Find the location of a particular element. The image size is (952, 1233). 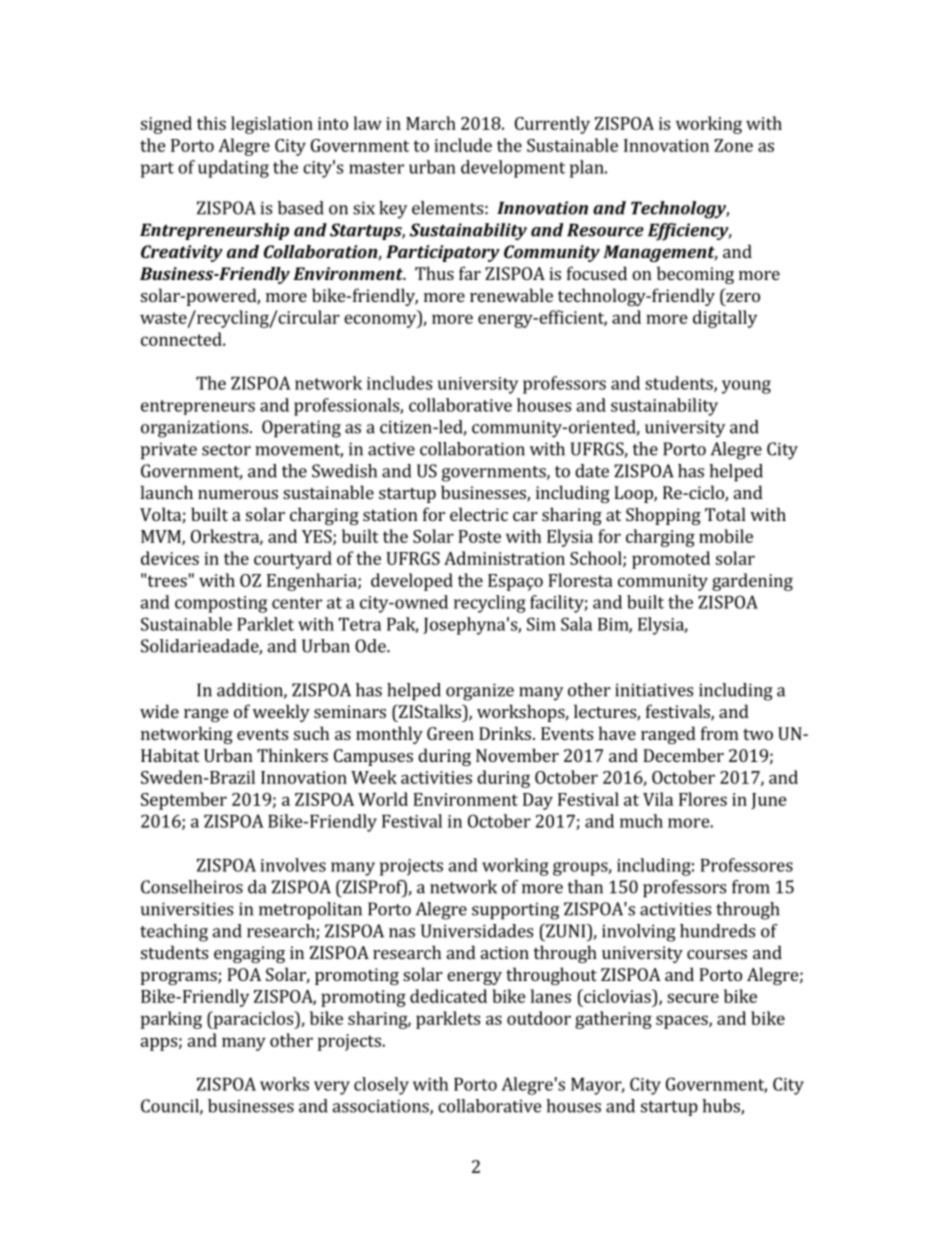

young is located at coordinates (746, 387).
